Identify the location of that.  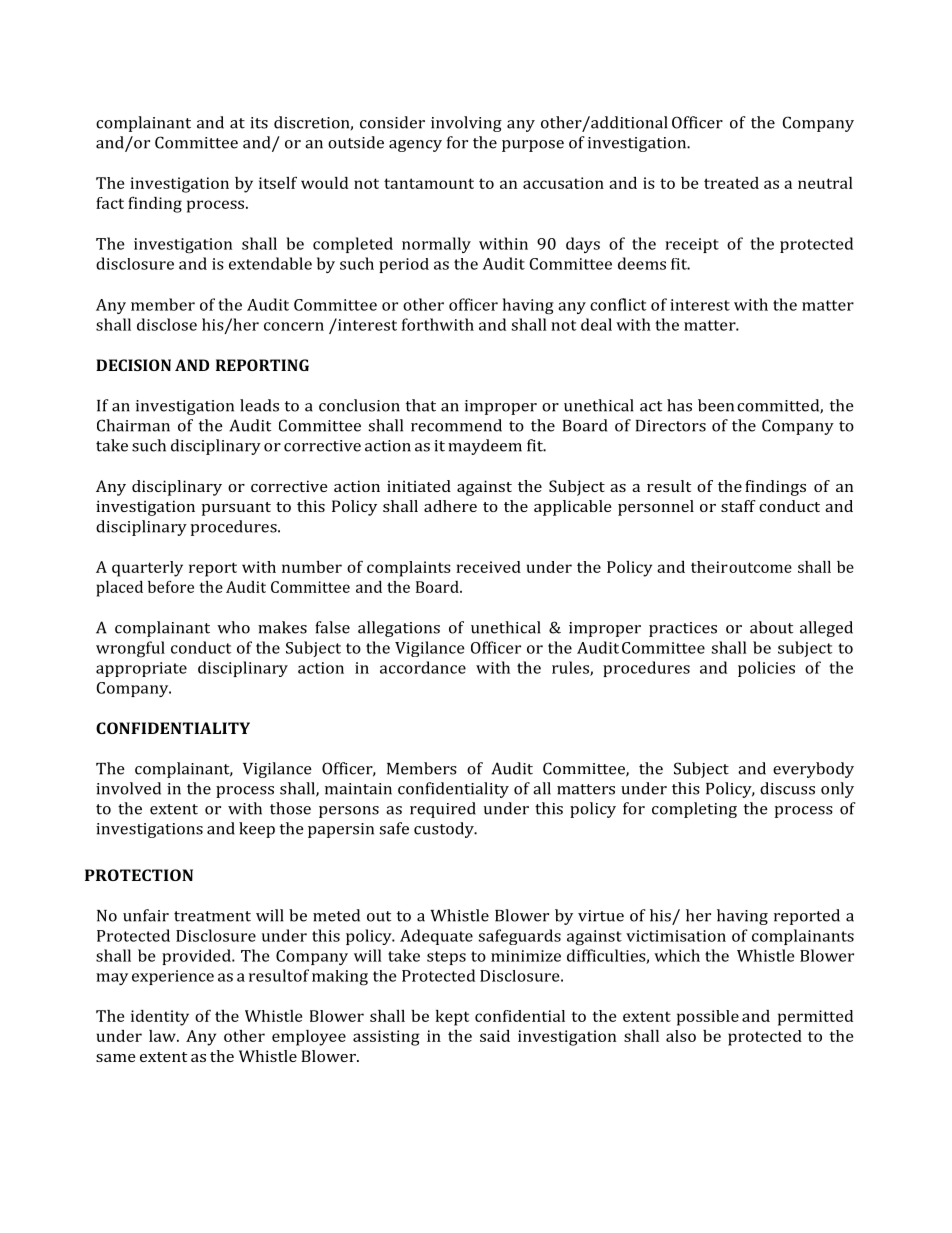
(421, 405).
